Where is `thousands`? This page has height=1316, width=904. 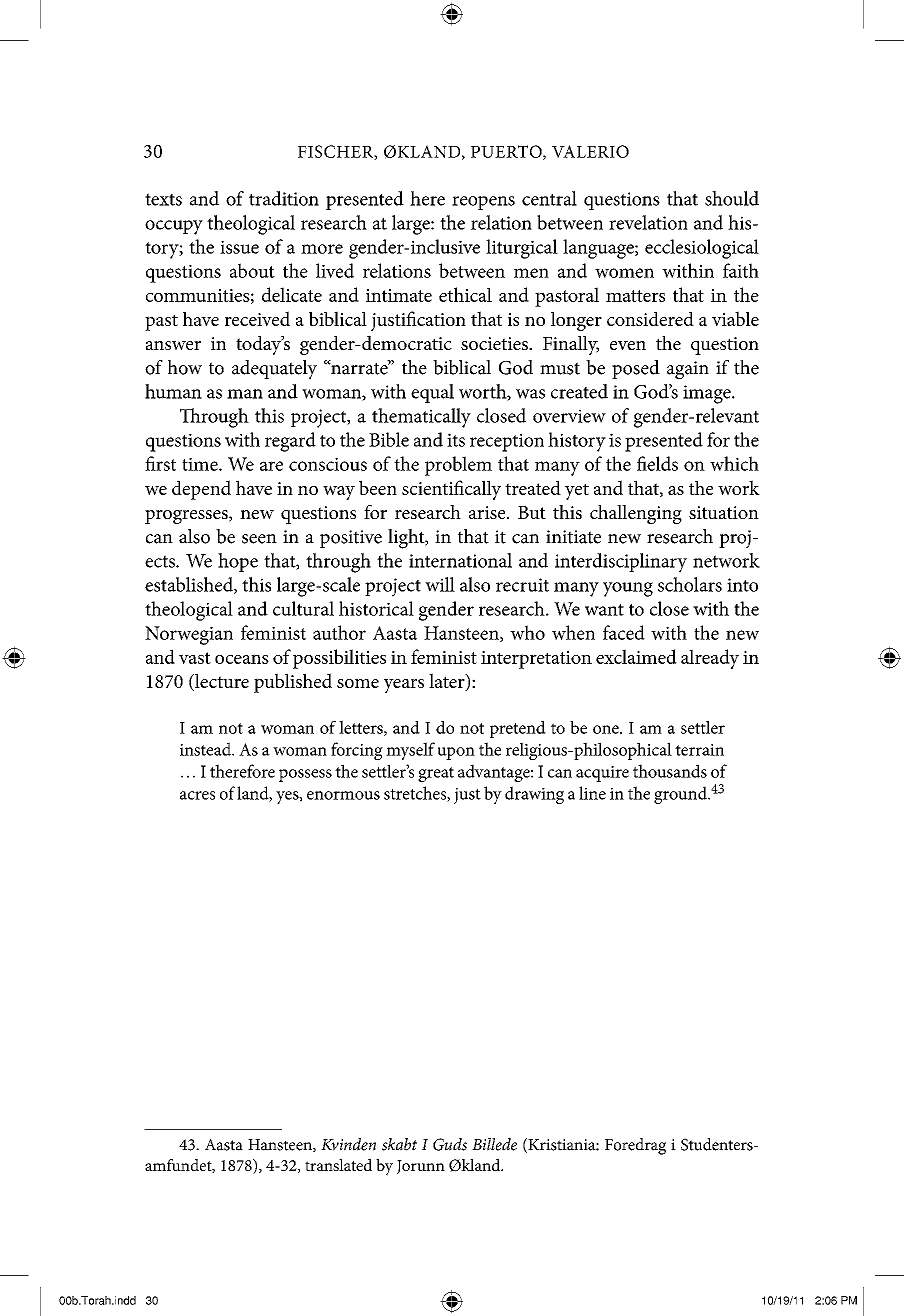
thousands is located at coordinates (670, 771).
